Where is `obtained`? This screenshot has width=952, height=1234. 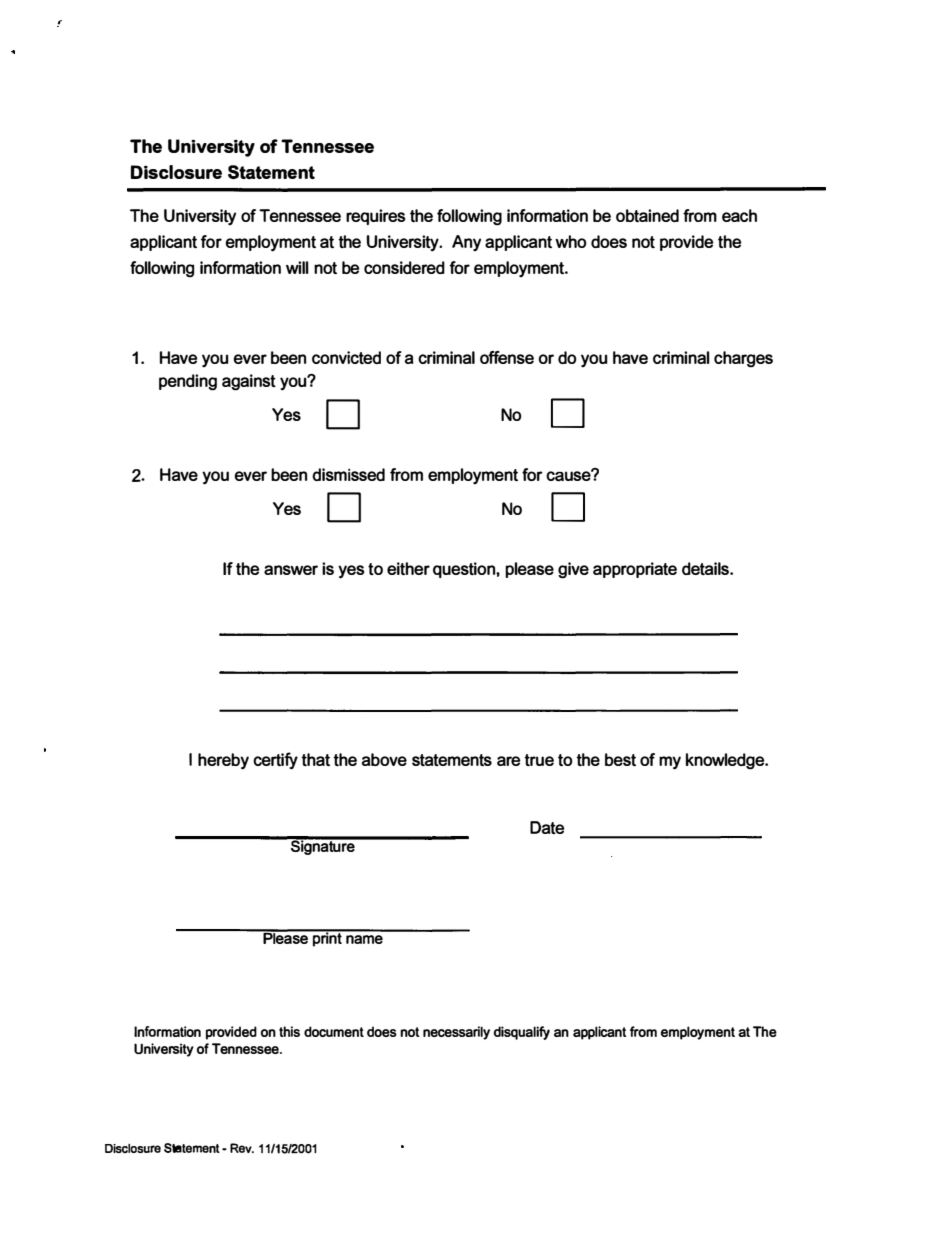 obtained is located at coordinates (647, 215).
